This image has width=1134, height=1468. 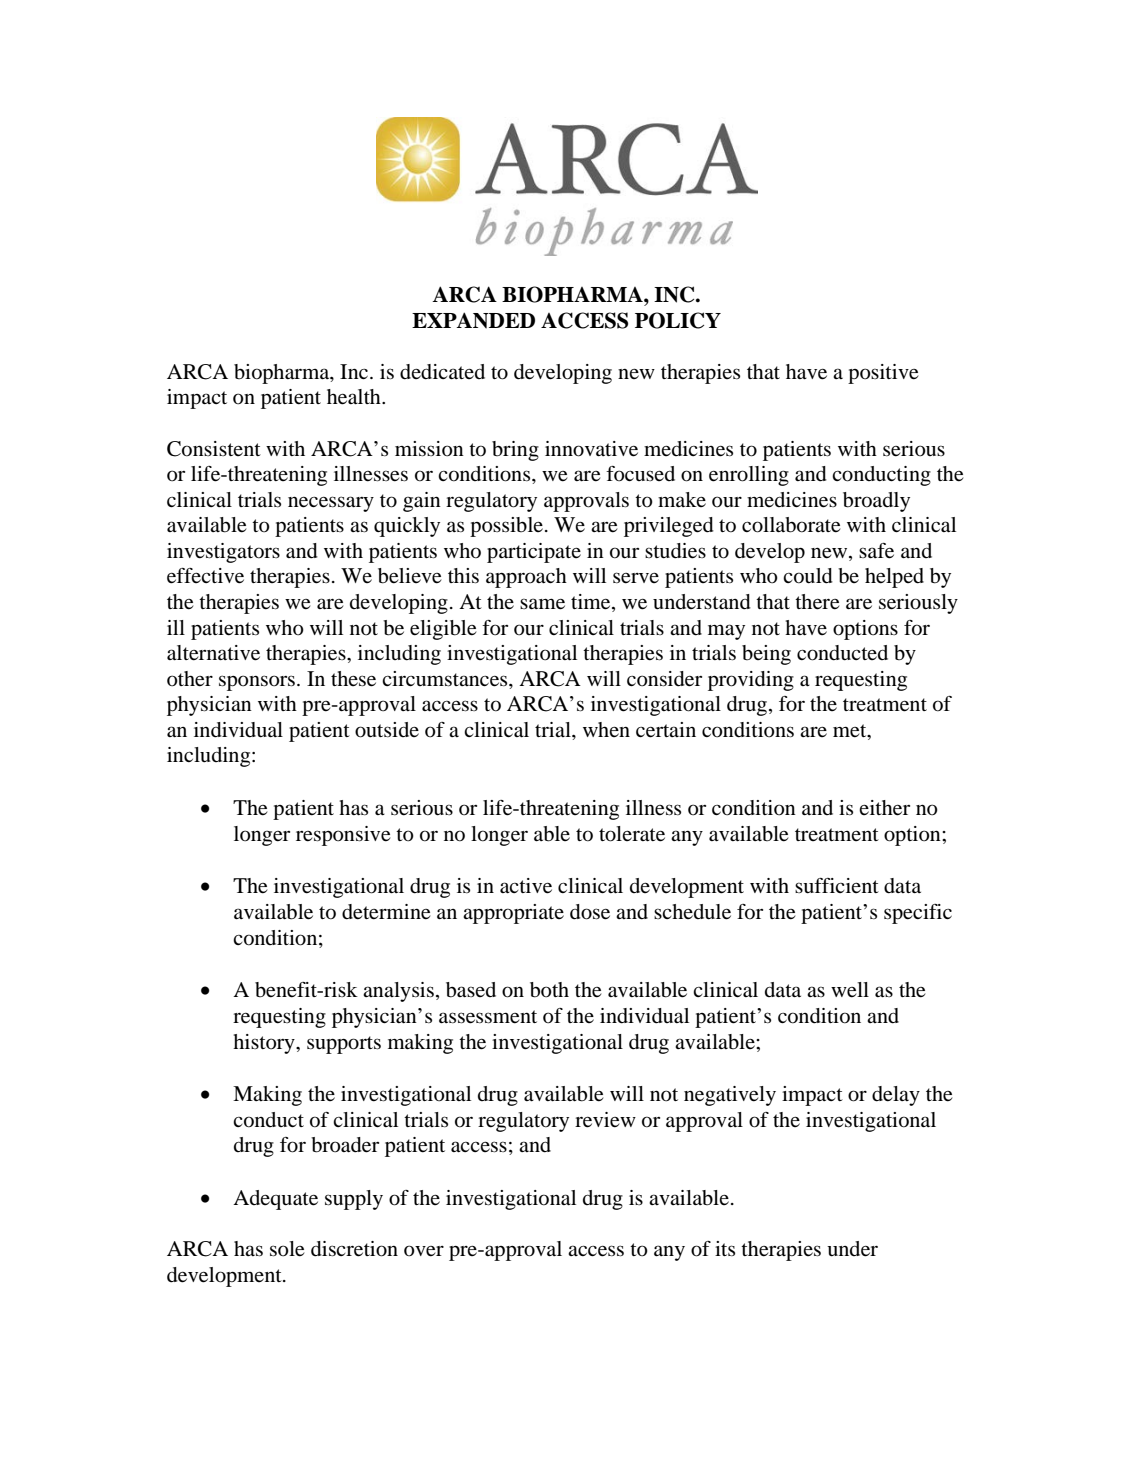 I want to click on positive, so click(x=883, y=374).
